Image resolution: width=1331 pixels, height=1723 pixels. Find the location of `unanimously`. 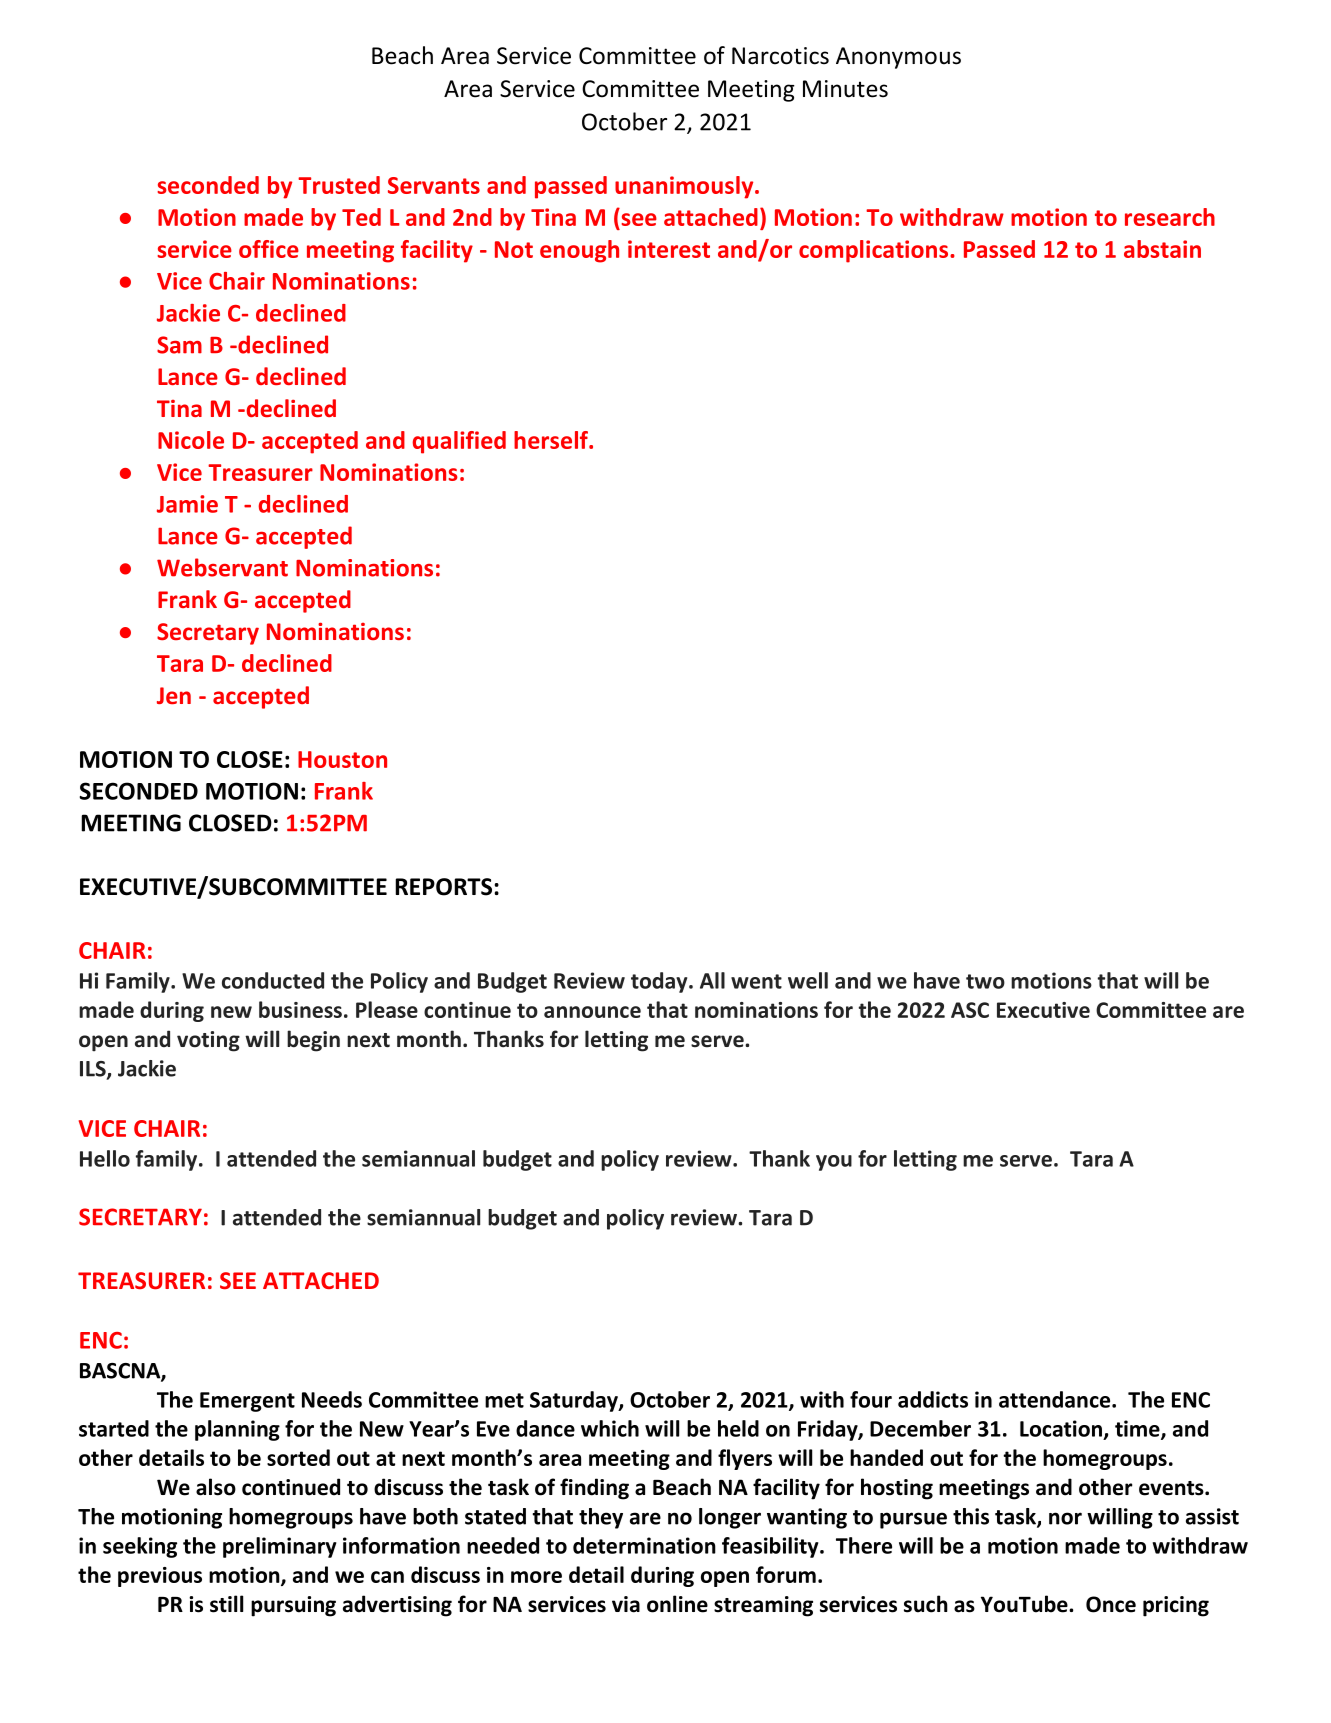

unanimously is located at coordinates (685, 187).
